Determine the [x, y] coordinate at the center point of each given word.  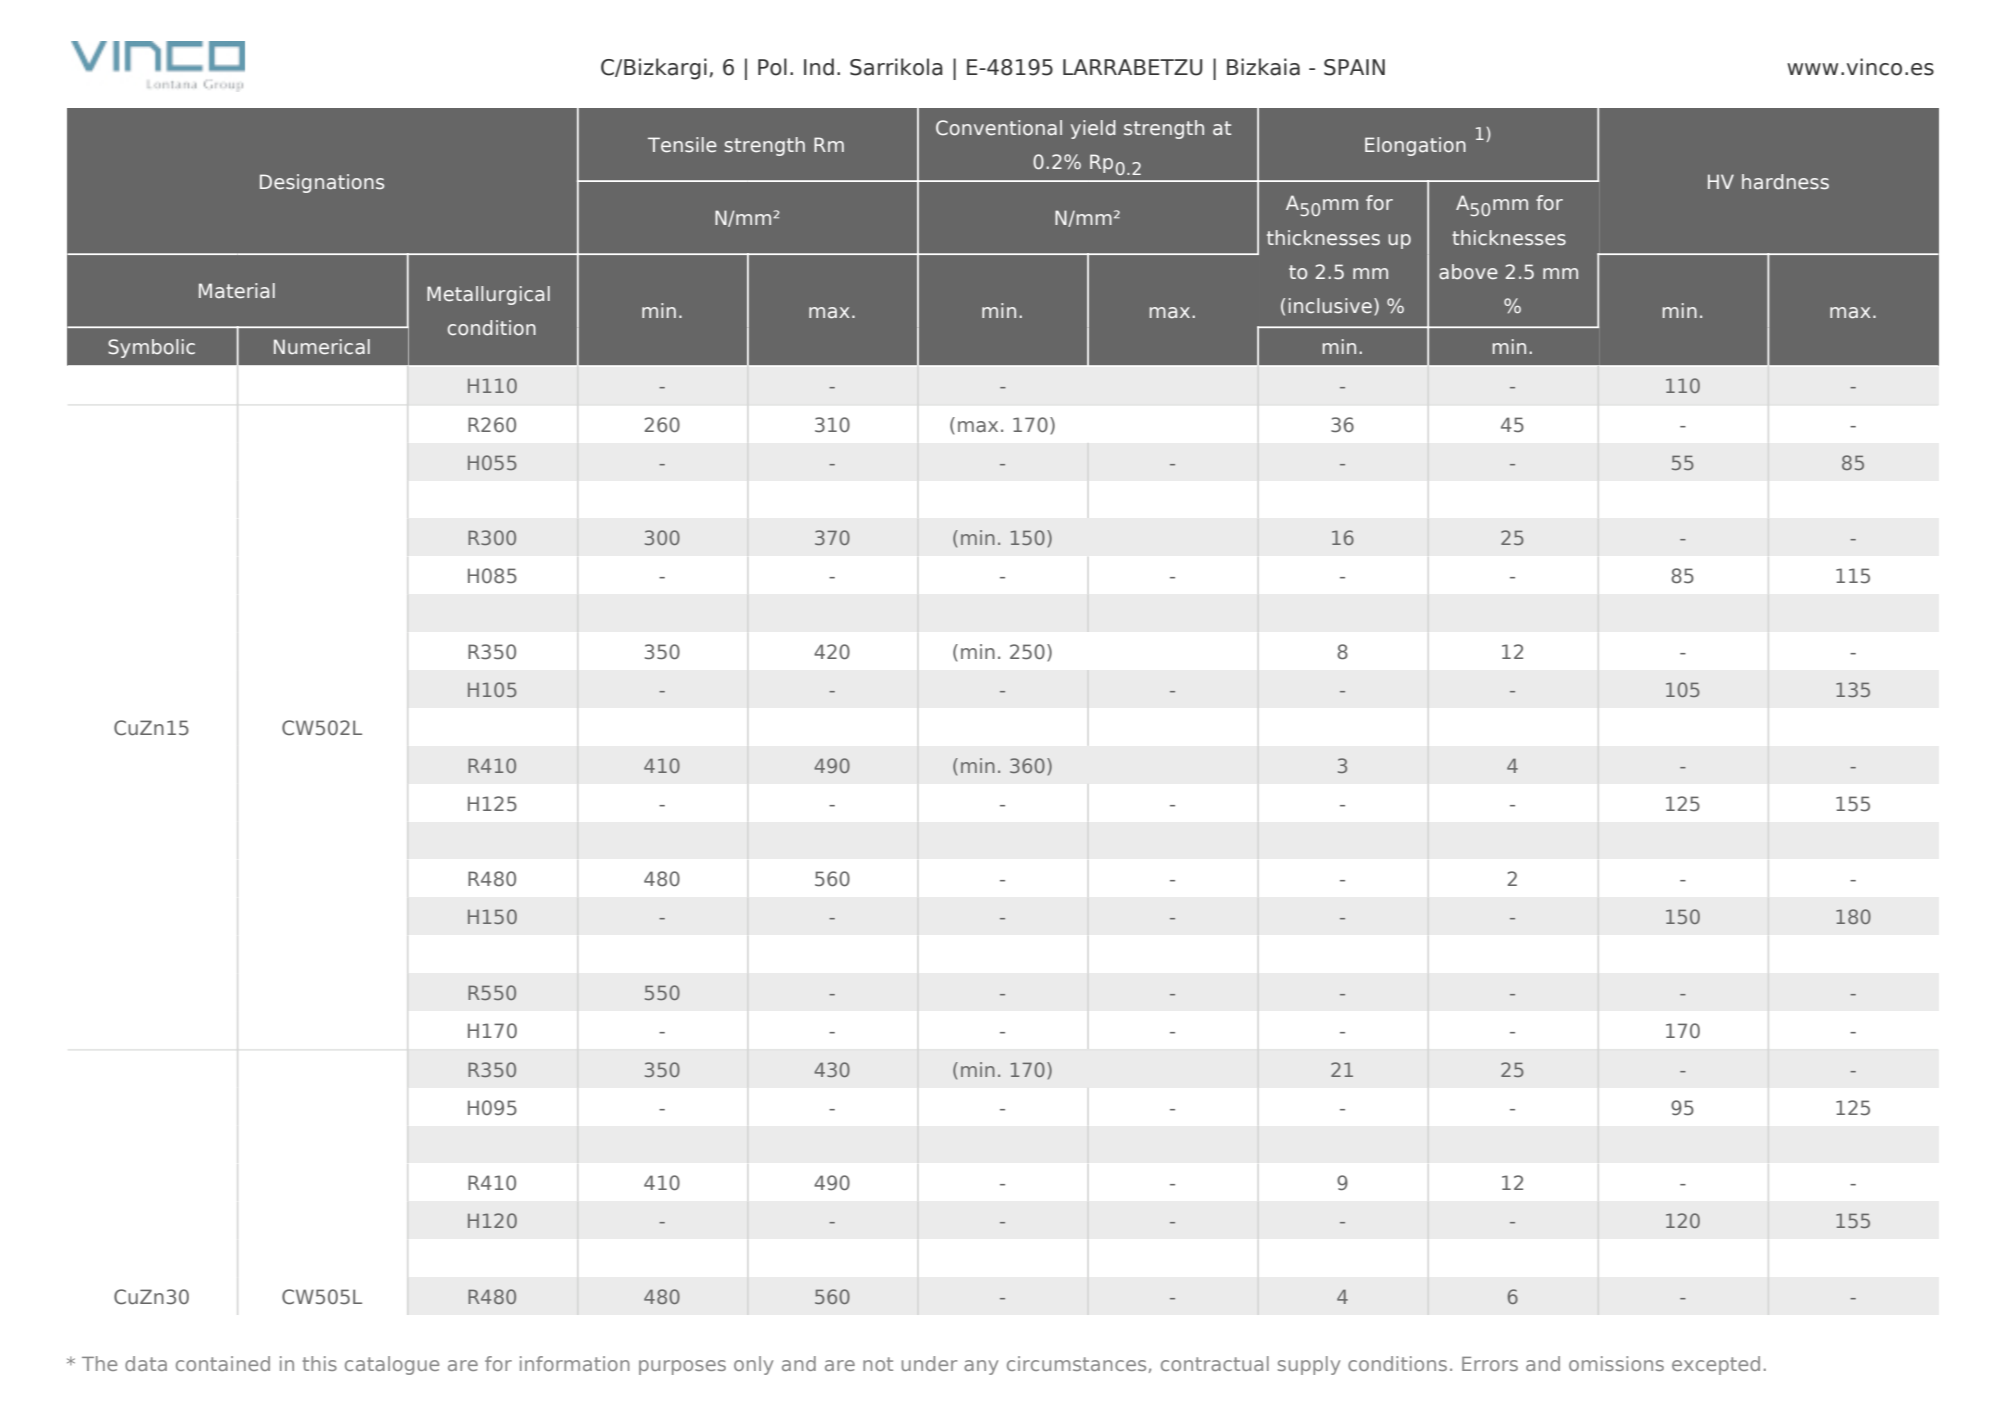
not [878, 1364]
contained [223, 1363]
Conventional [999, 127]
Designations [322, 183]
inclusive [1330, 305]
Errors [1490, 1364]
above [1468, 271]
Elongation [1415, 146]
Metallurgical [488, 295]
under [929, 1363]
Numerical [322, 346]
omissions [1616, 1363]
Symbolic [151, 348]
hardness [1785, 182]
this [319, 1363]
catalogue [392, 1365]
